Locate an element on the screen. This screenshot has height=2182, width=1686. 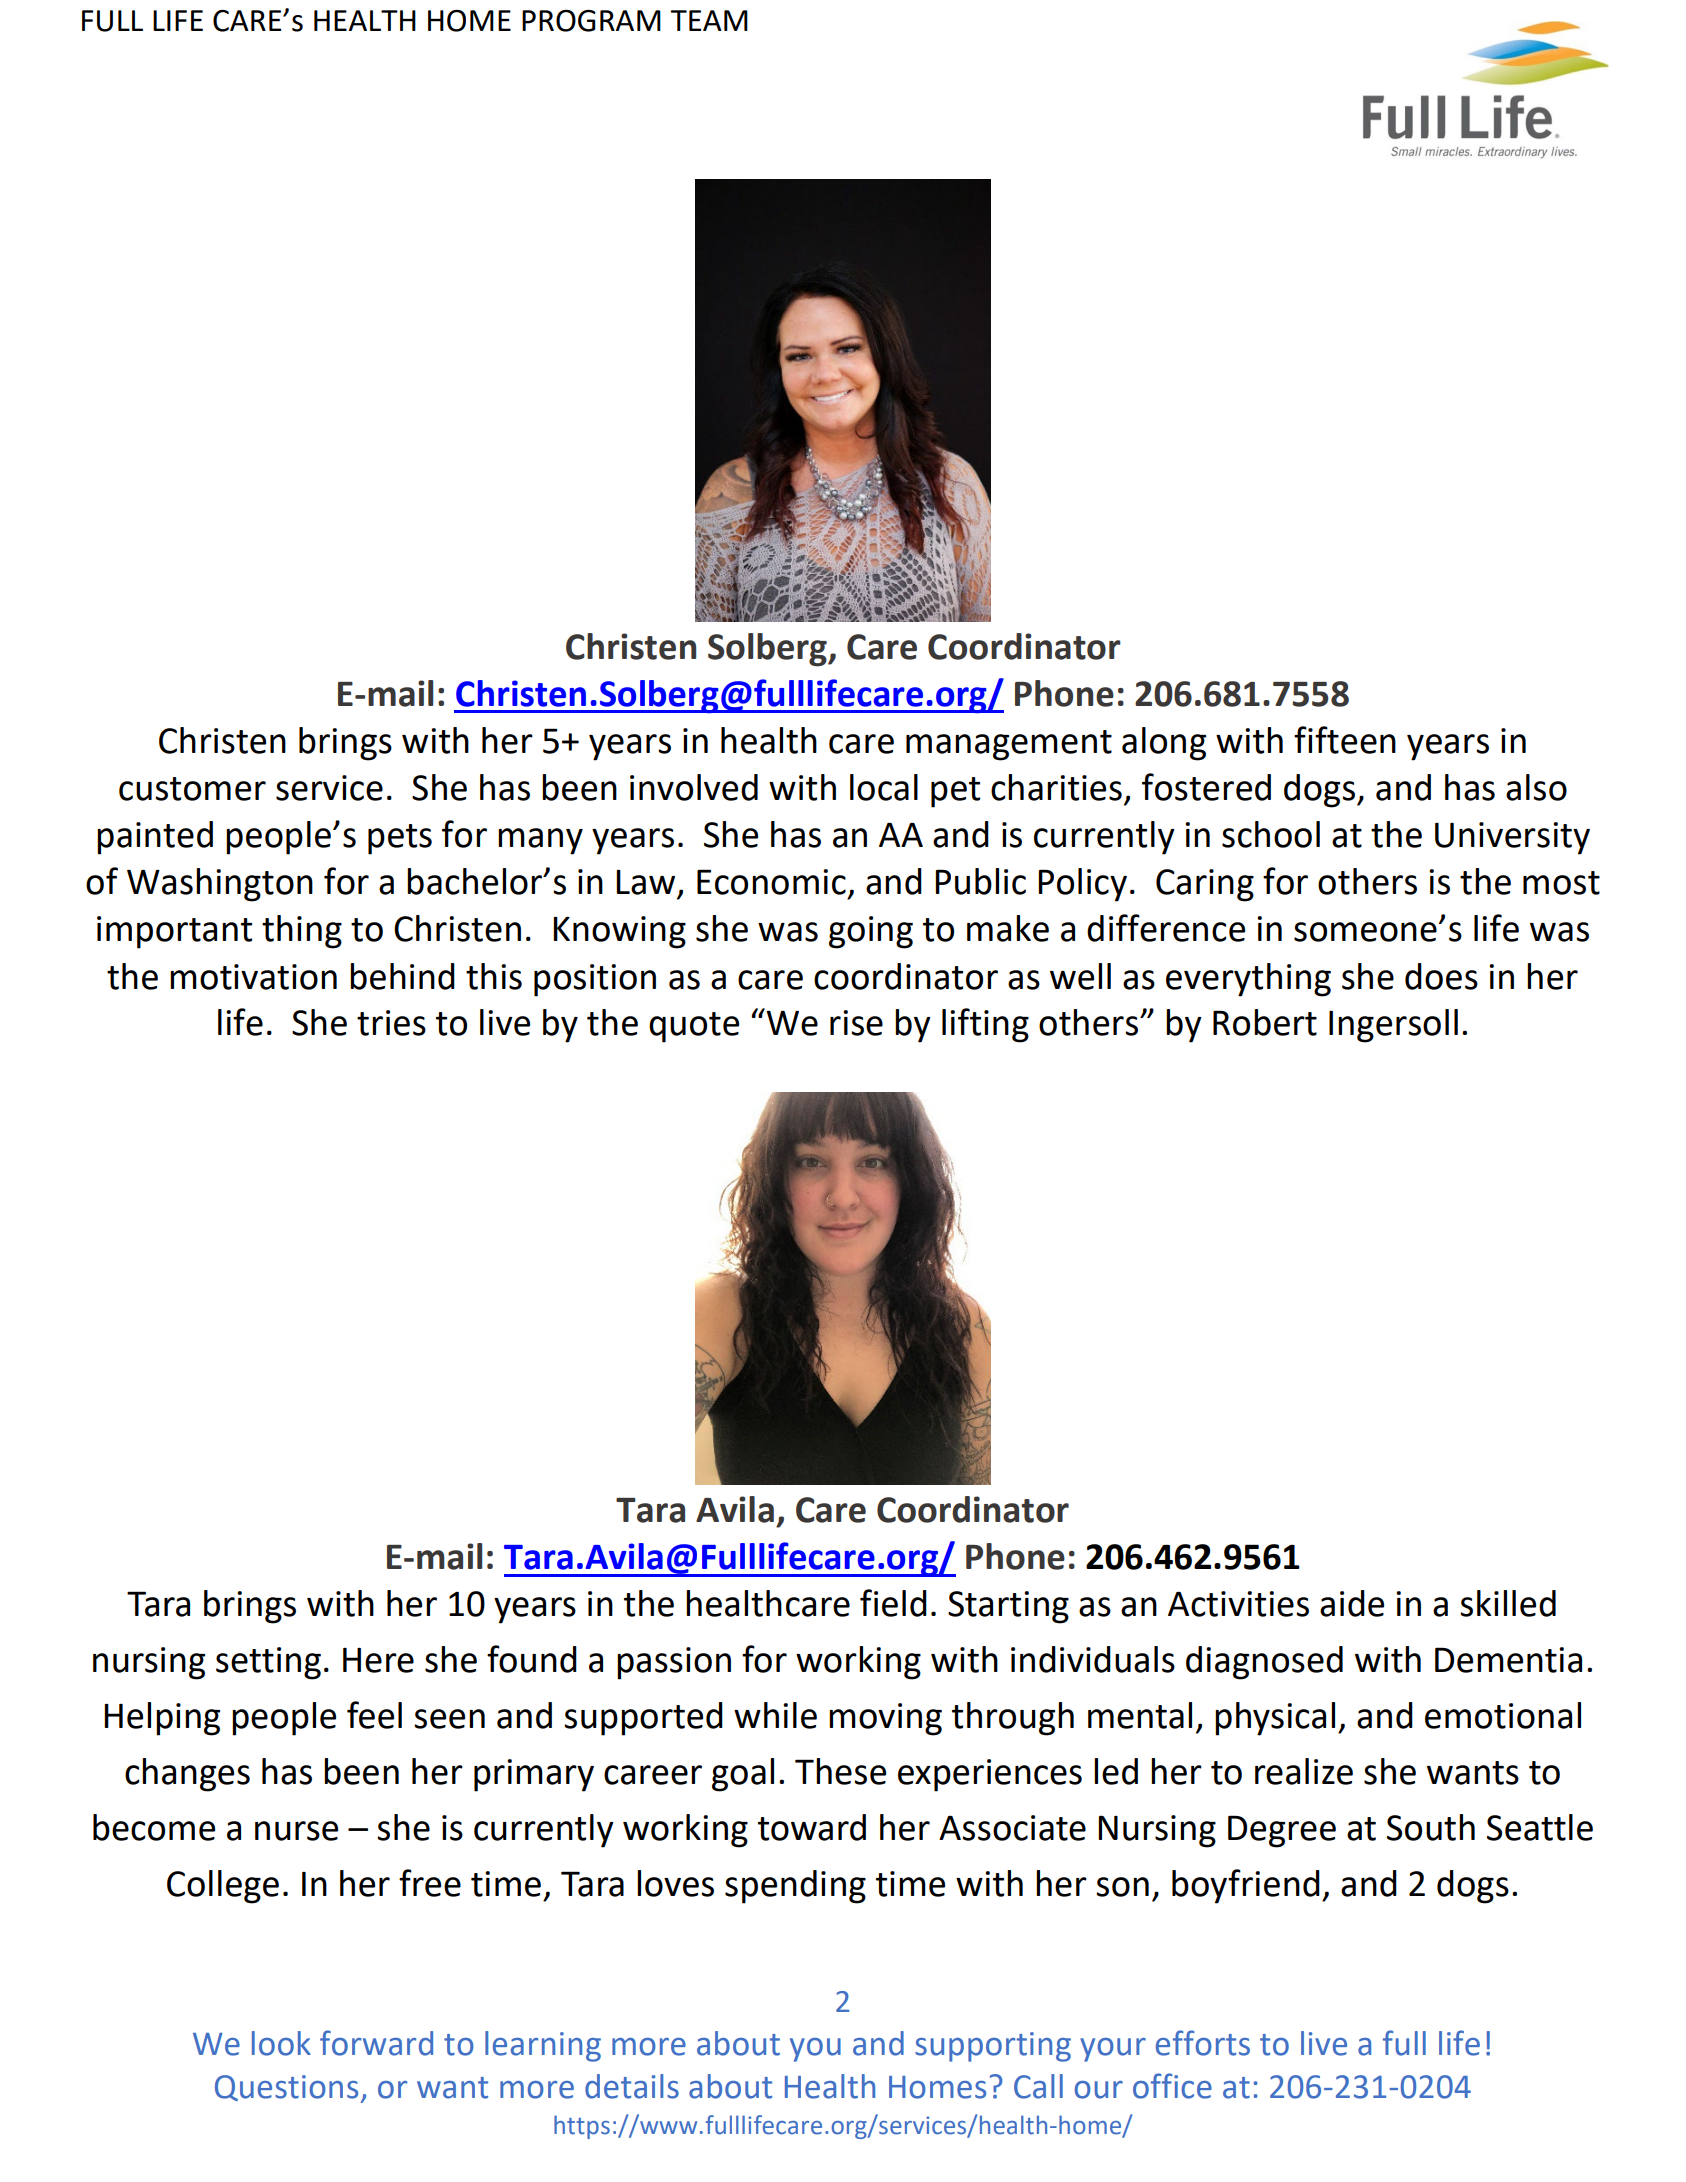
PROGRAM is located at coordinates (591, 21).
